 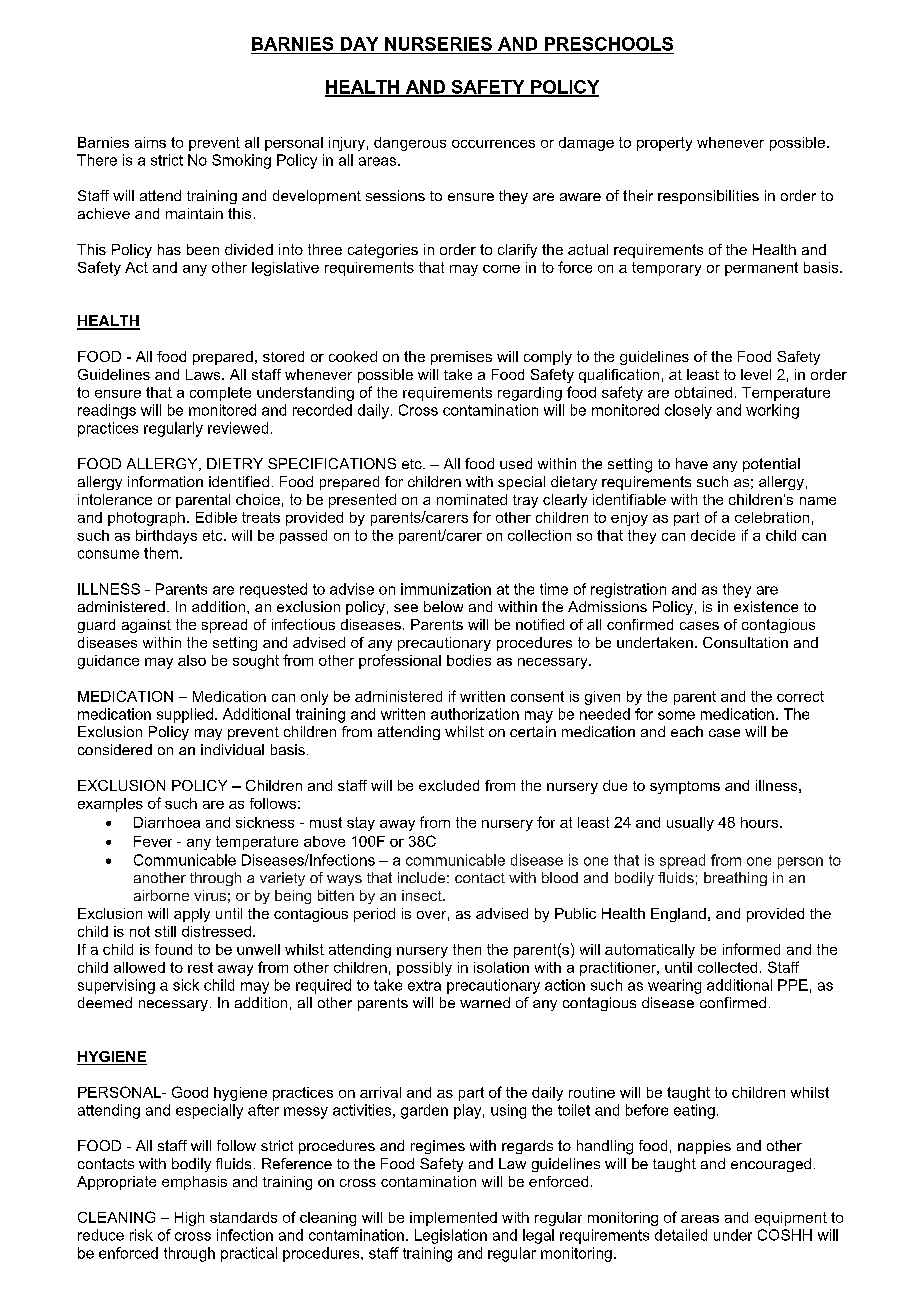 What do you see at coordinates (745, 642) in the screenshot?
I see `Consultation` at bounding box center [745, 642].
